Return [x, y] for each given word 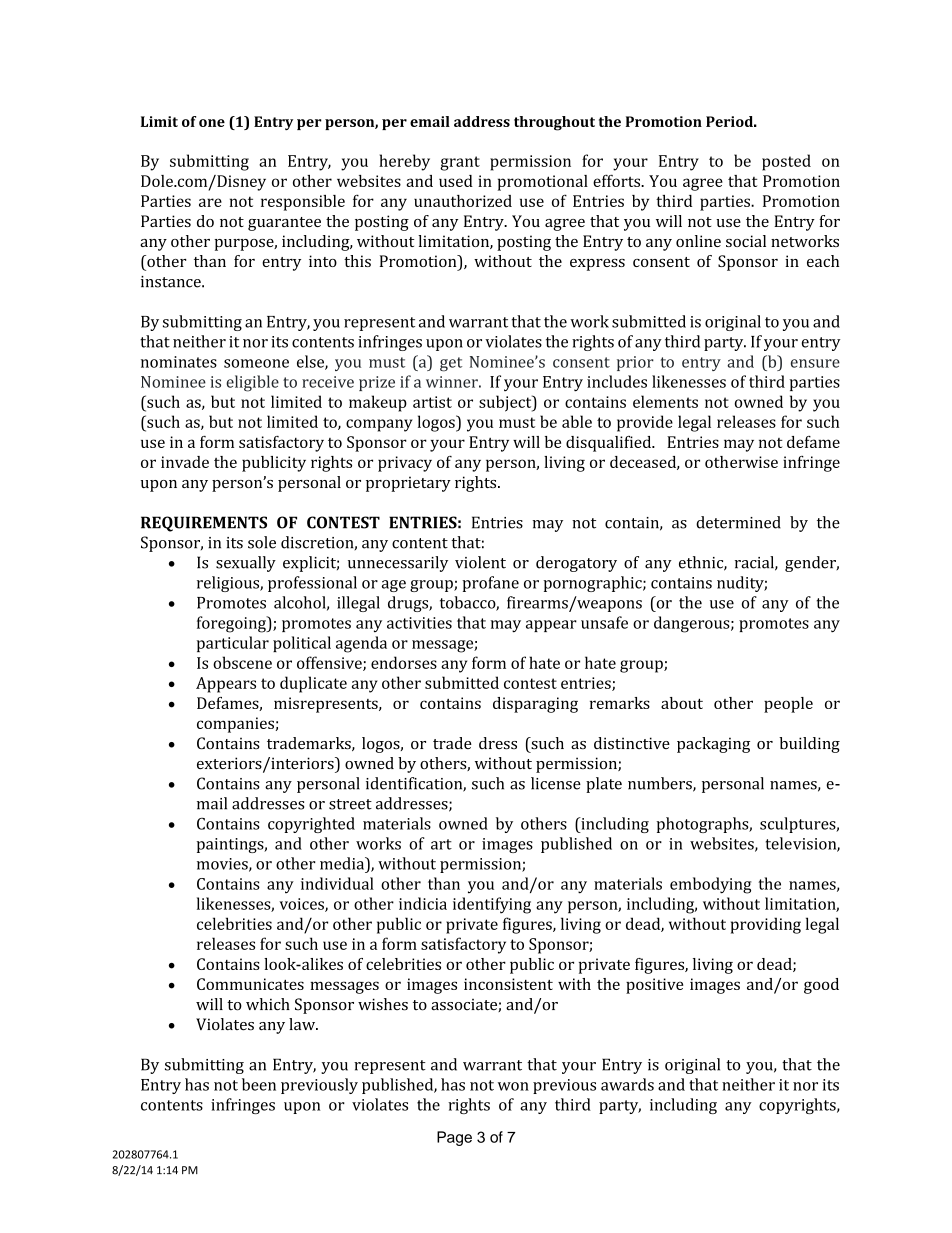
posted [786, 162]
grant [460, 163]
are [210, 202]
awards [627, 1084]
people [788, 705]
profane [490, 584]
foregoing [232, 624]
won [513, 1086]
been [259, 1084]
